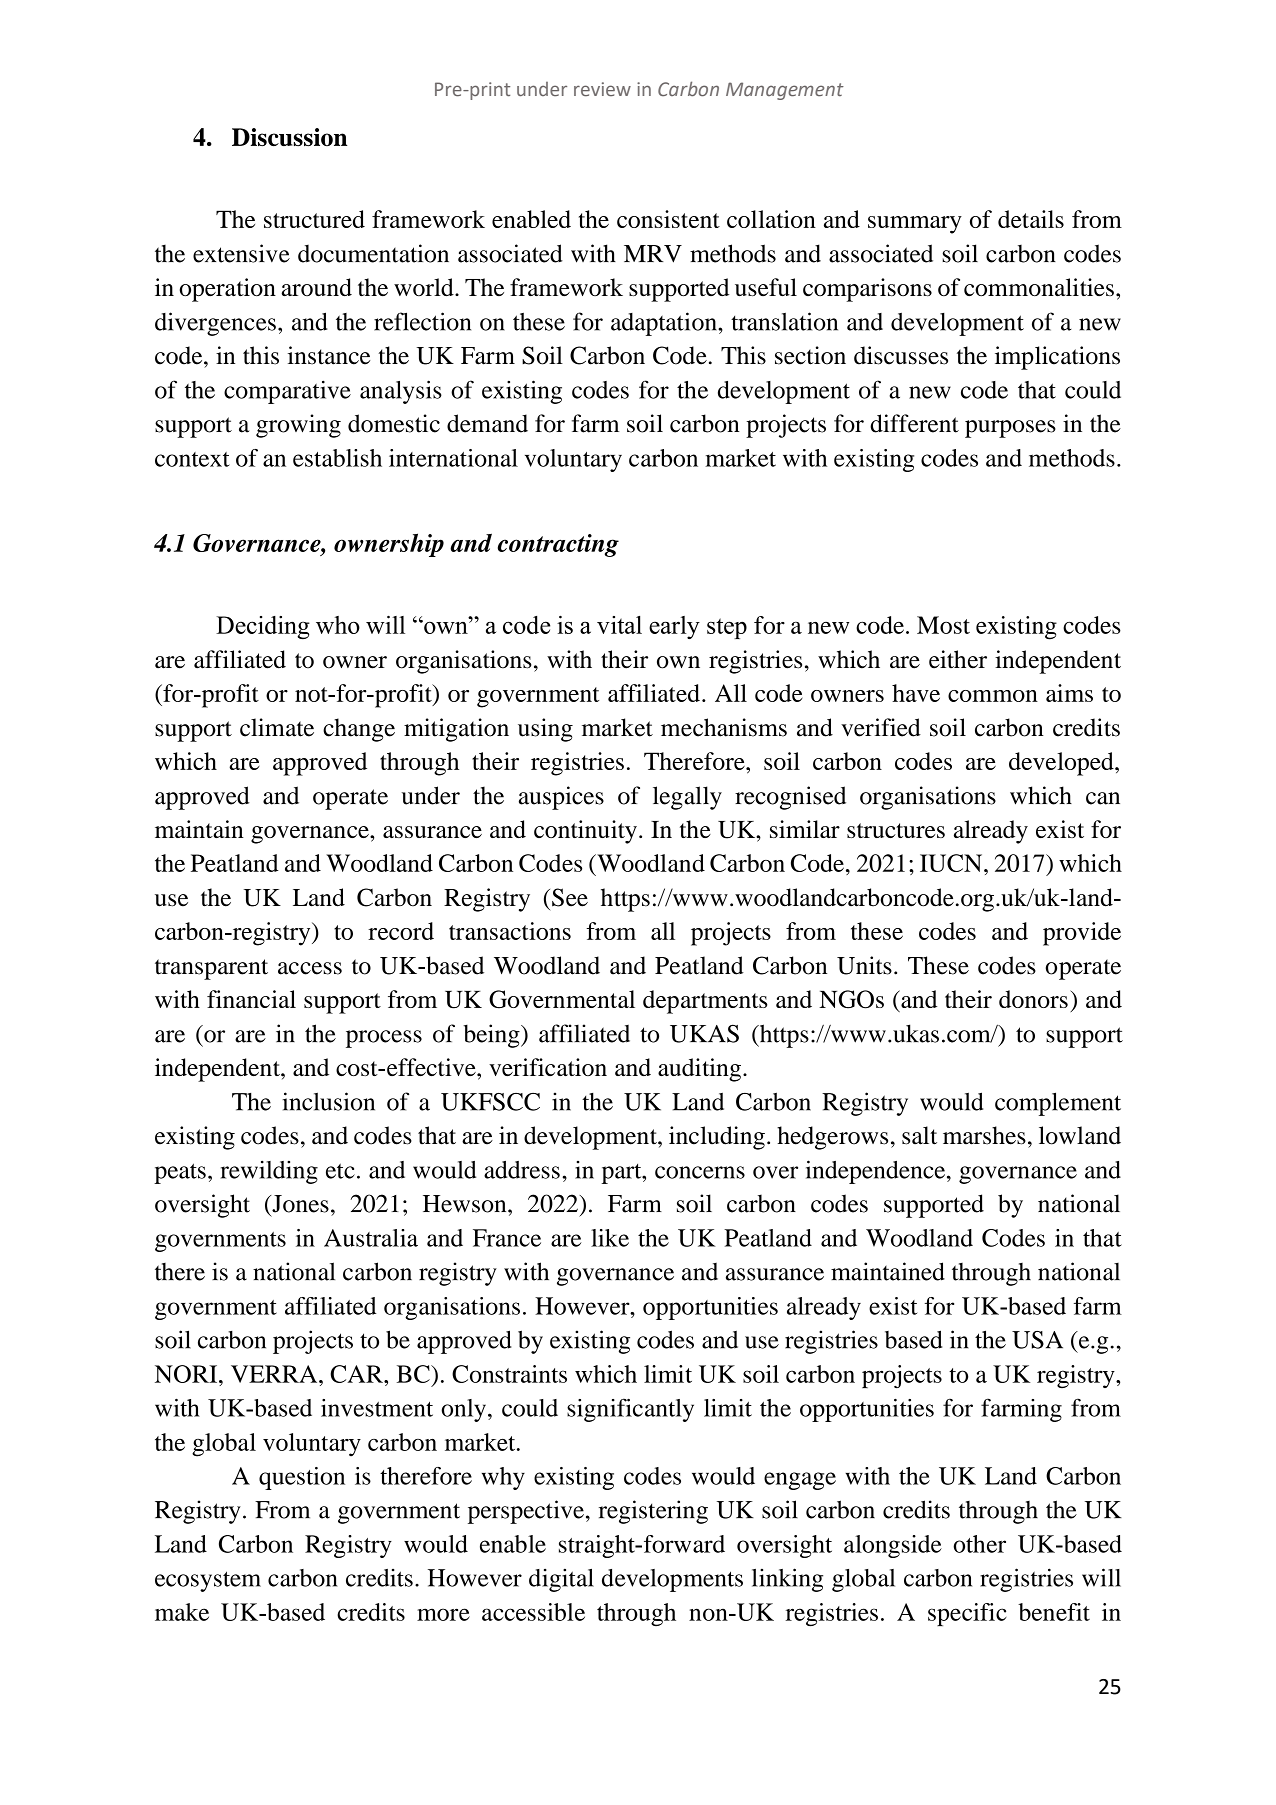  What do you see at coordinates (653, 1512) in the screenshot?
I see `registering` at bounding box center [653, 1512].
